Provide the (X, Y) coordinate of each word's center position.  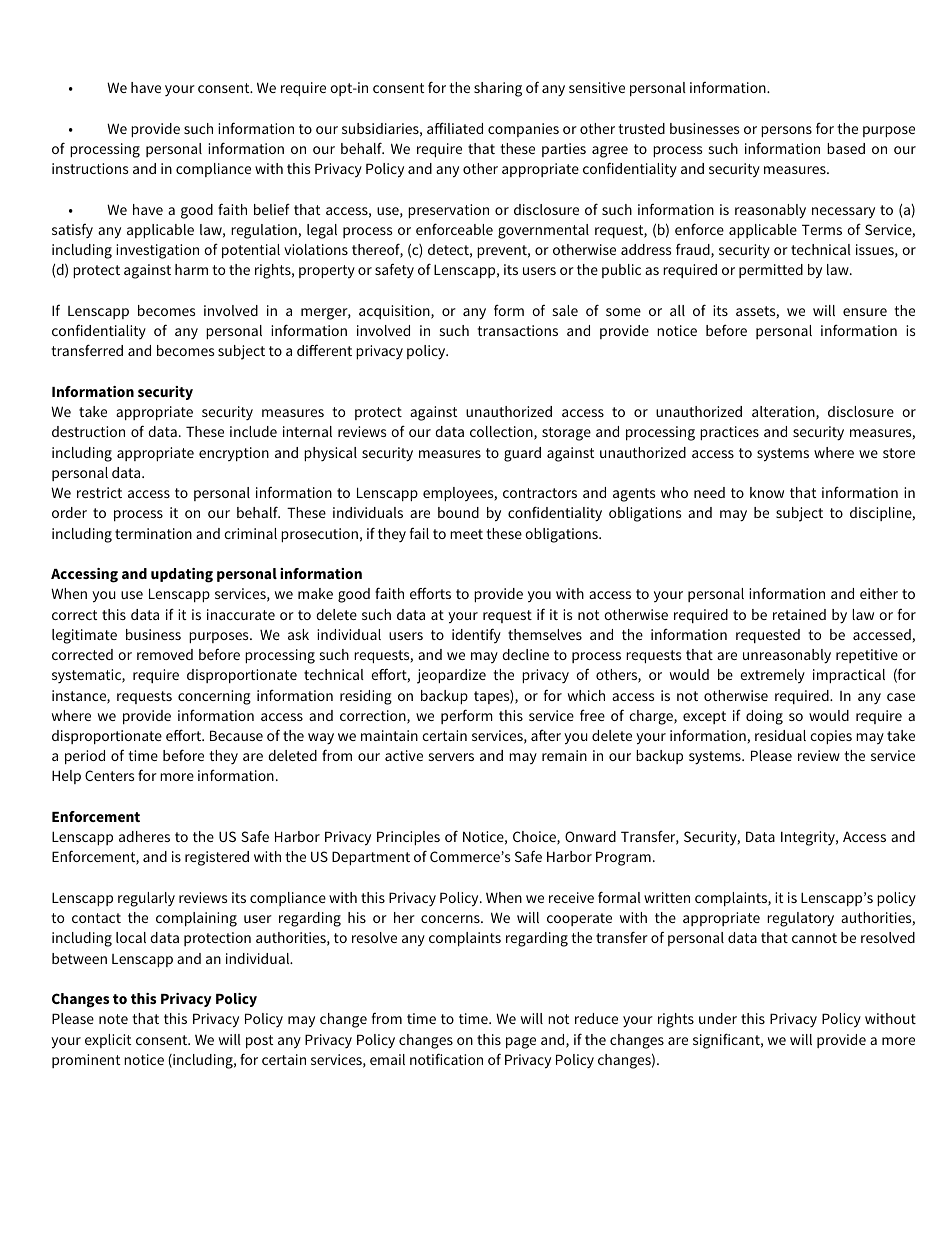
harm (191, 269)
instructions (90, 168)
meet (466, 534)
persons (786, 131)
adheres (144, 836)
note (113, 1019)
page (521, 1043)
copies (831, 737)
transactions (517, 330)
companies (523, 130)
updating (182, 575)
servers (451, 757)
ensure (865, 312)
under (718, 1018)
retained (799, 614)
